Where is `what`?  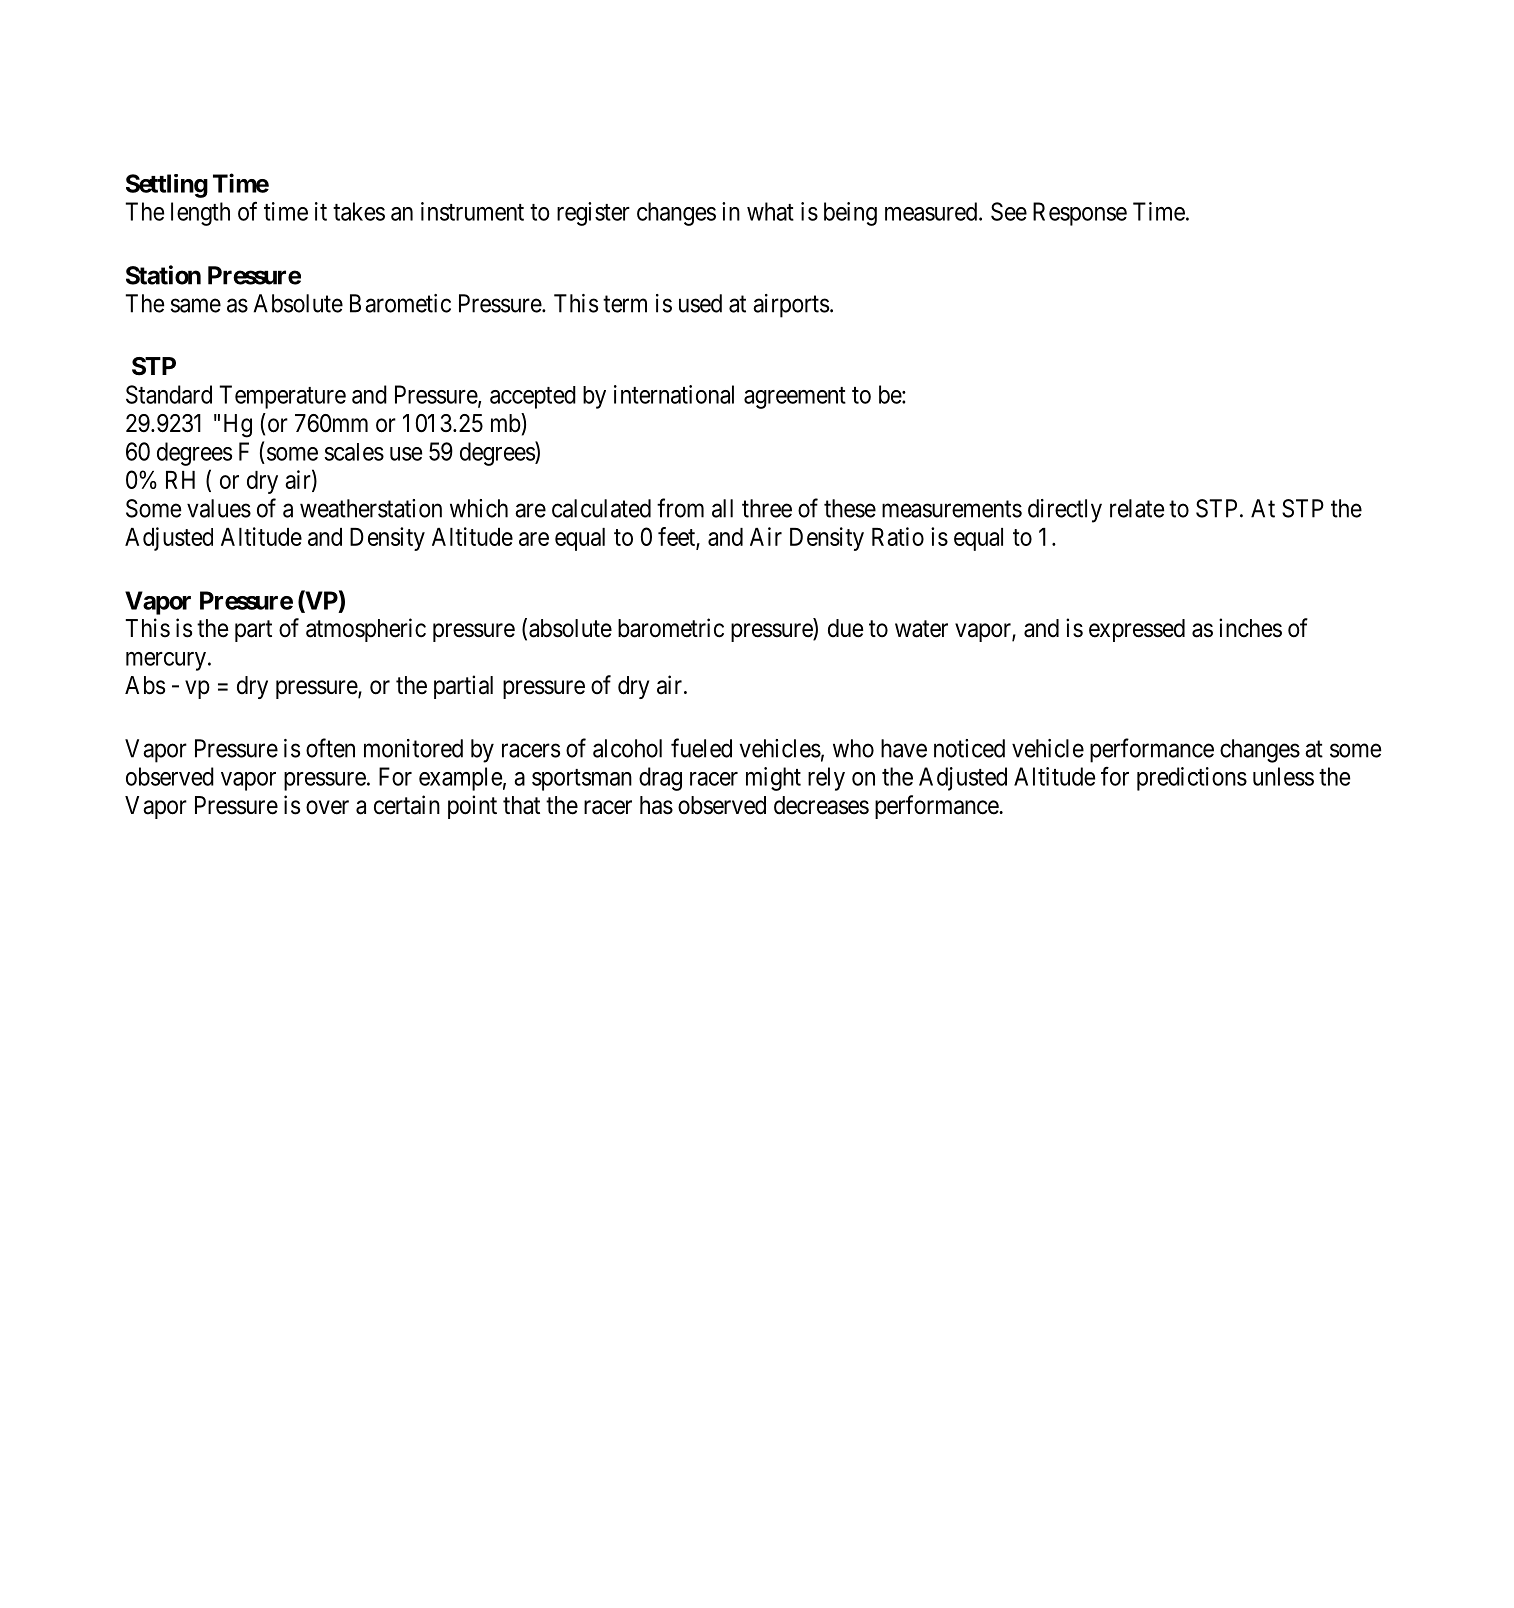 what is located at coordinates (770, 211).
